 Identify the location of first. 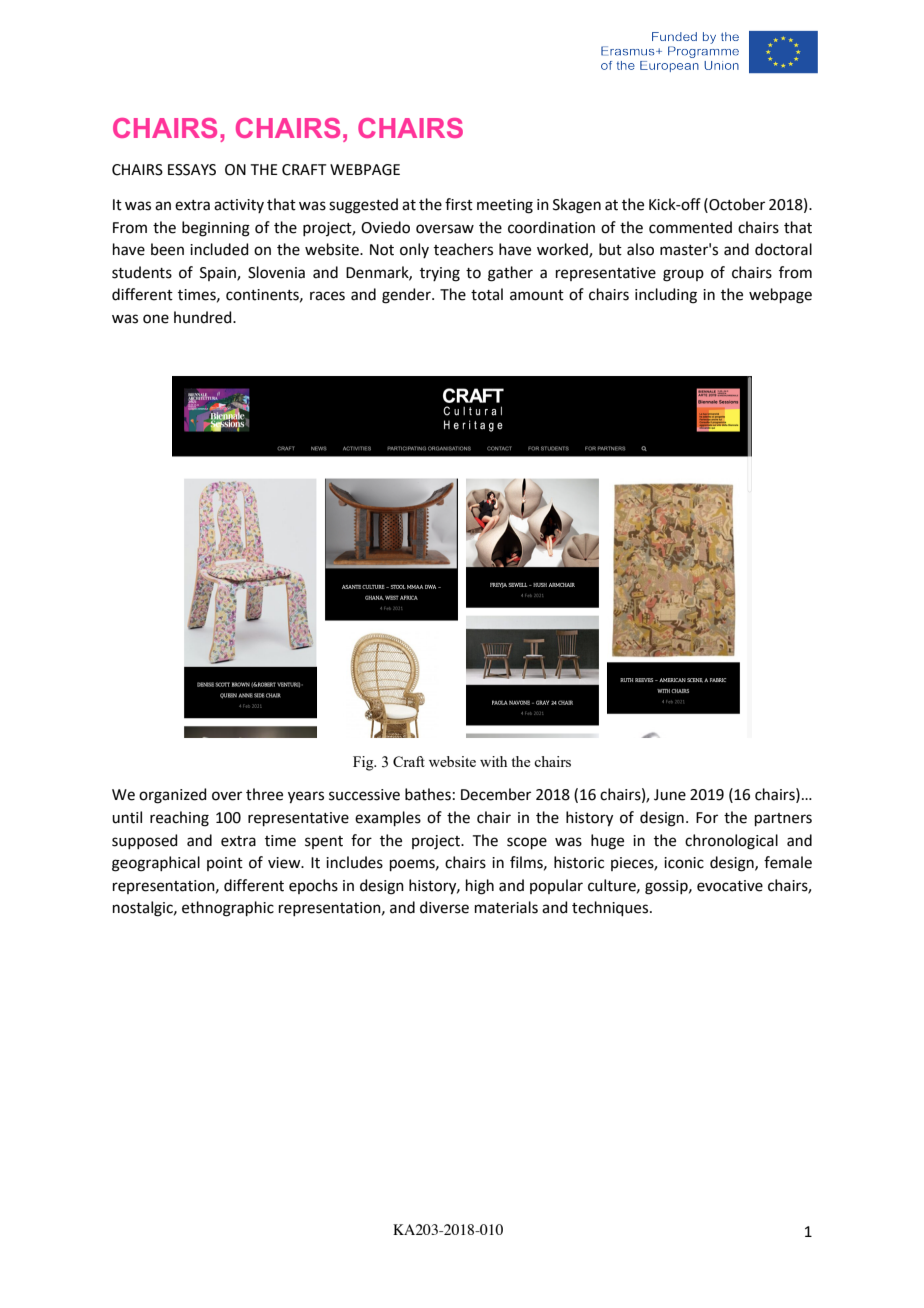
(459, 204).
